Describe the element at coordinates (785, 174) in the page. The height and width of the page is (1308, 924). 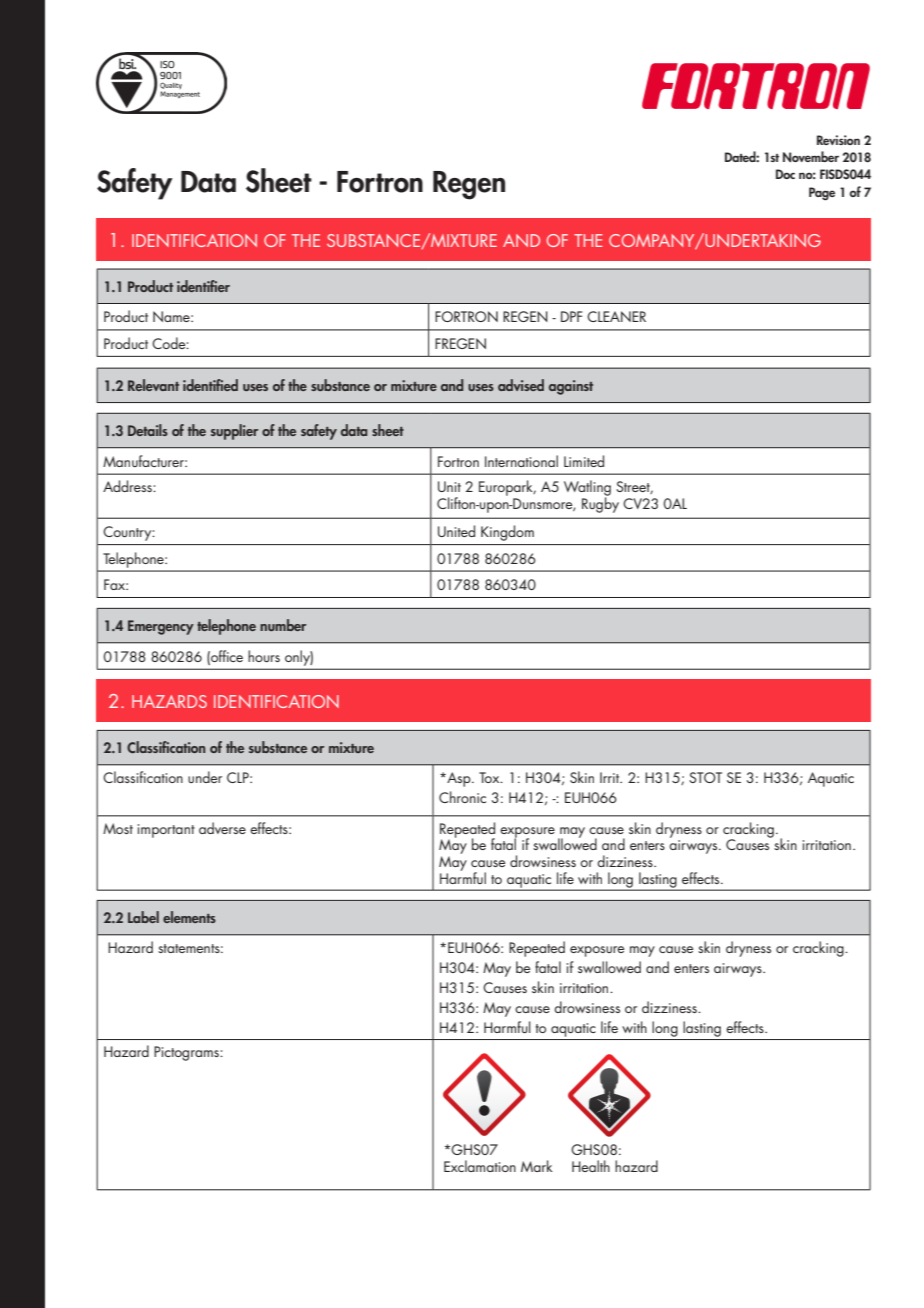
I see `Doc` at that location.
